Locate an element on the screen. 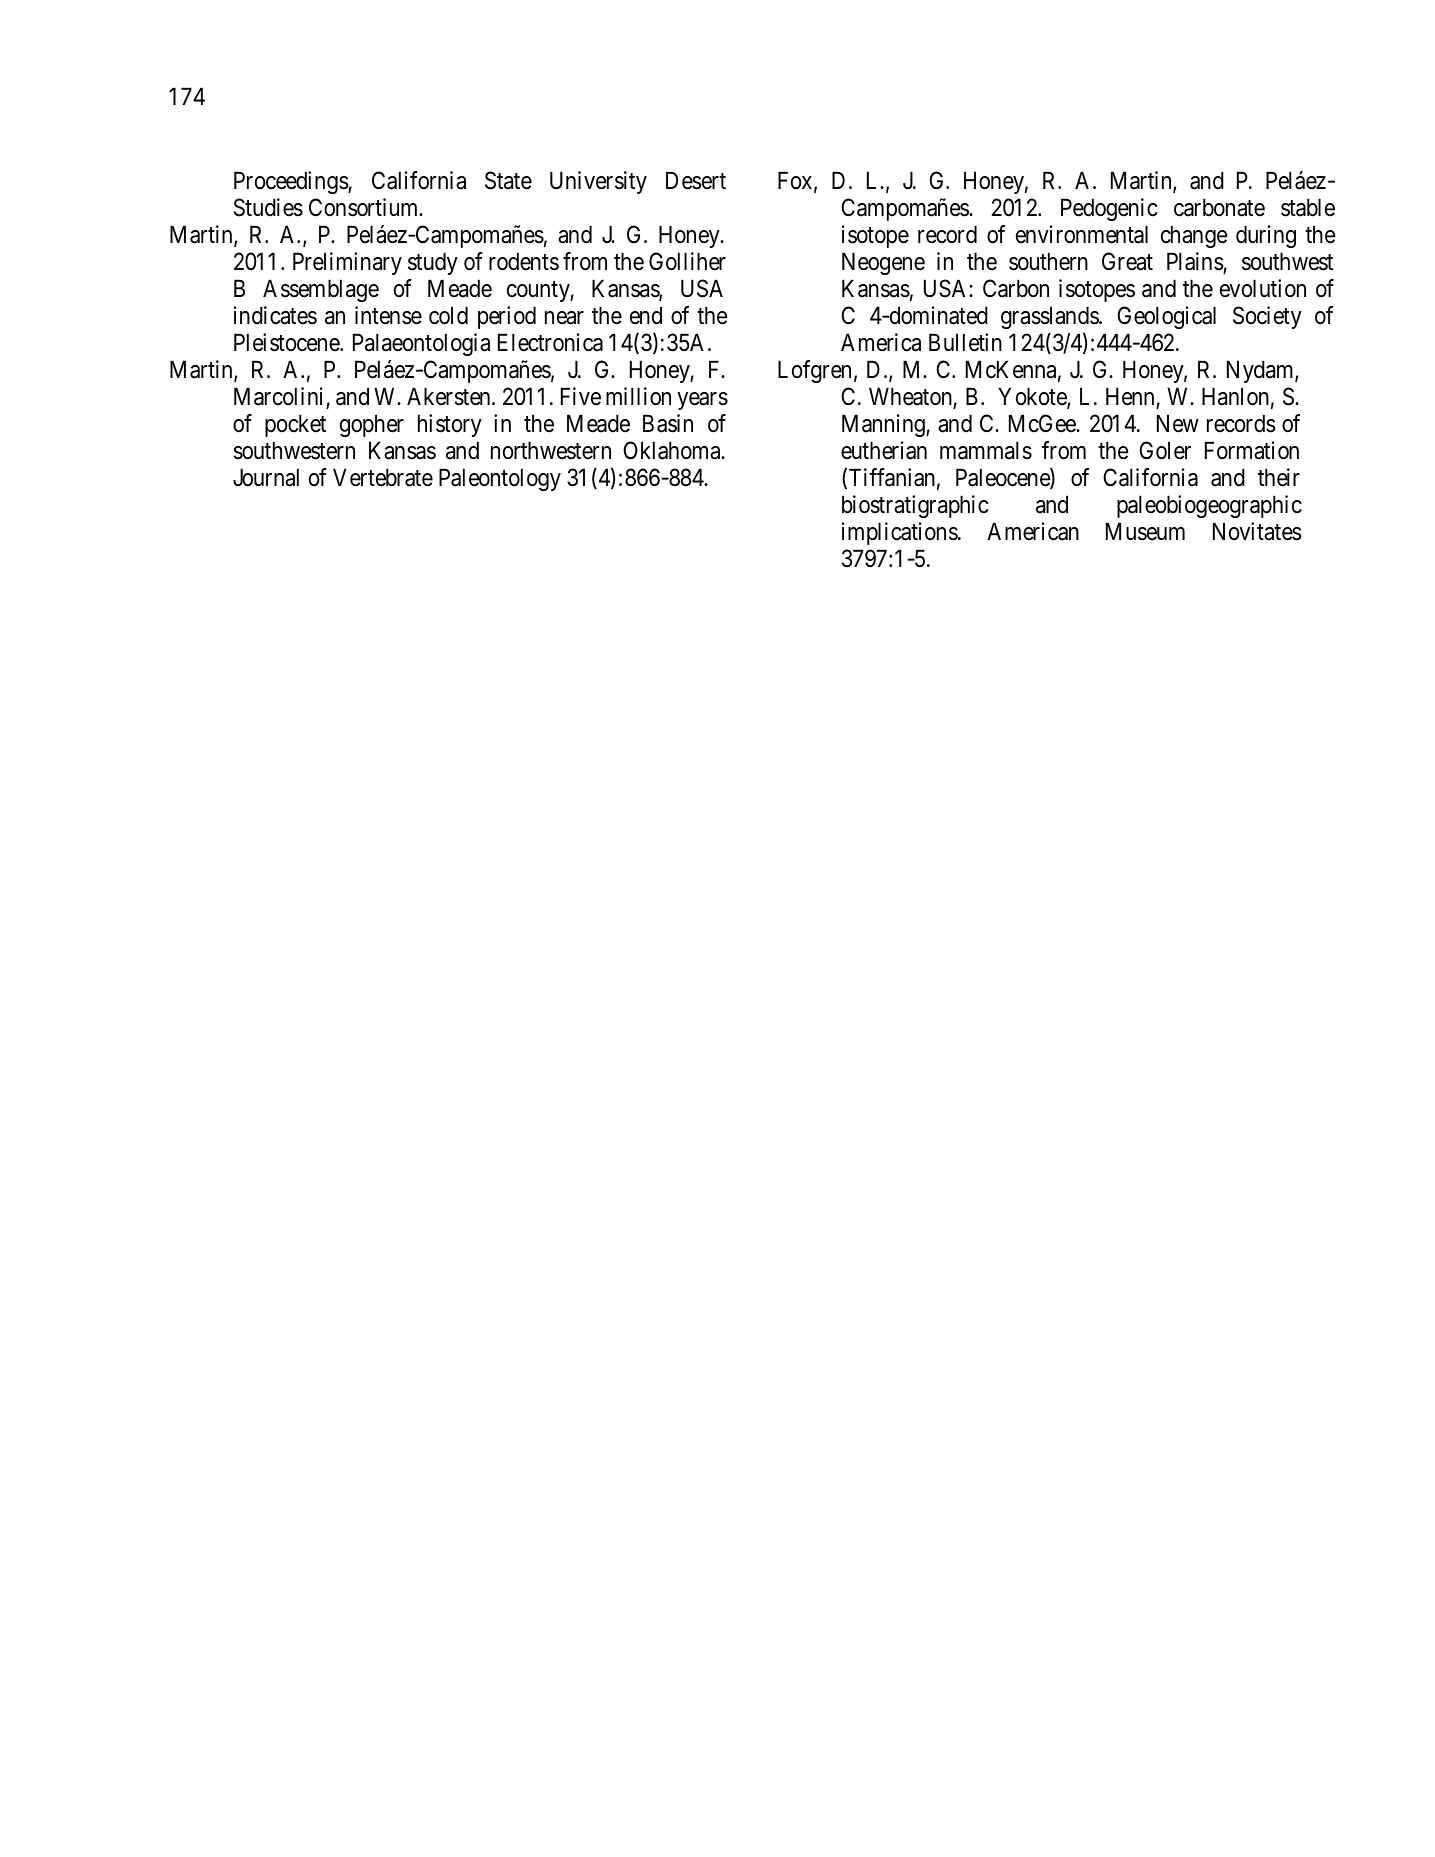 This screenshot has height=1857, width=1435. Manning is located at coordinates (884, 425).
